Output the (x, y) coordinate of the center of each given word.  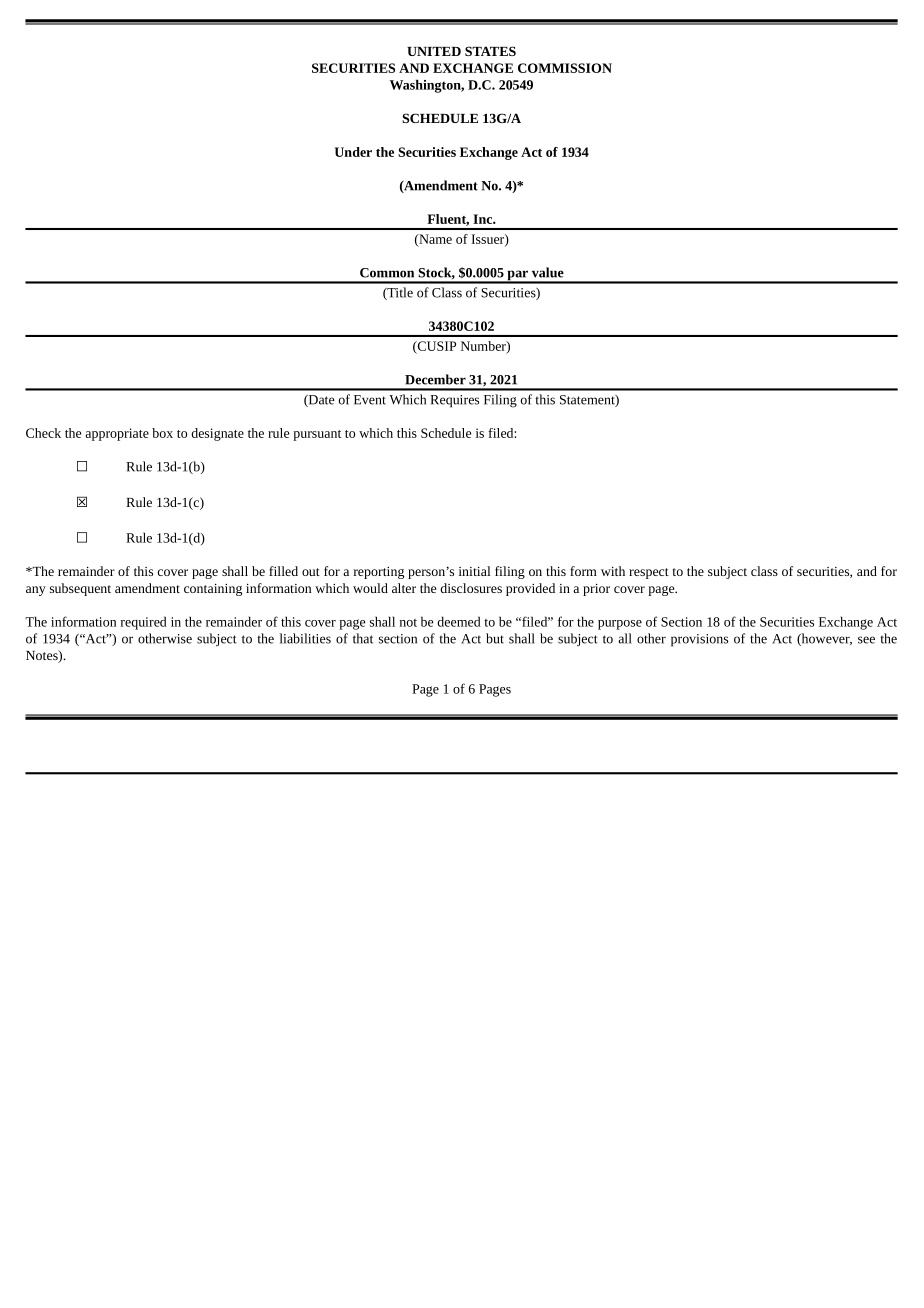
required (144, 623)
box (162, 433)
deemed (459, 621)
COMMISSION (565, 68)
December (435, 379)
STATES (490, 51)
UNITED (434, 51)
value (548, 272)
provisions (699, 640)
